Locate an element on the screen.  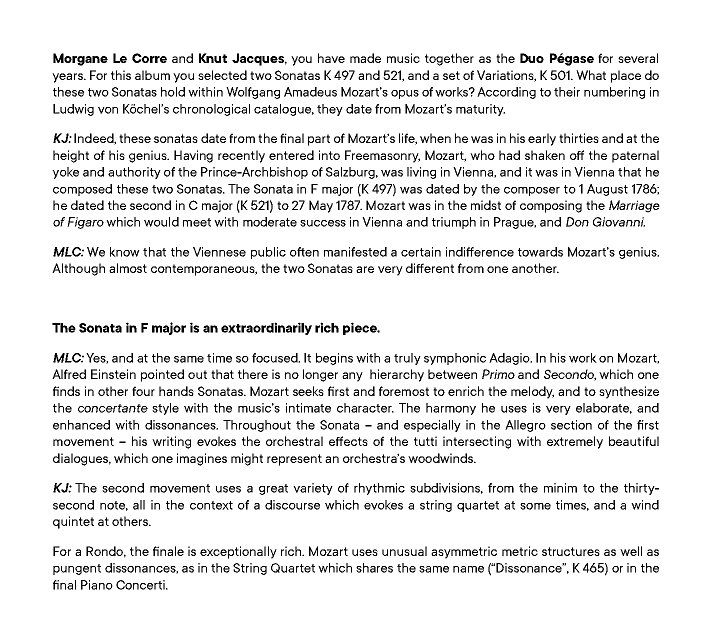
this is located at coordinates (121, 75).
